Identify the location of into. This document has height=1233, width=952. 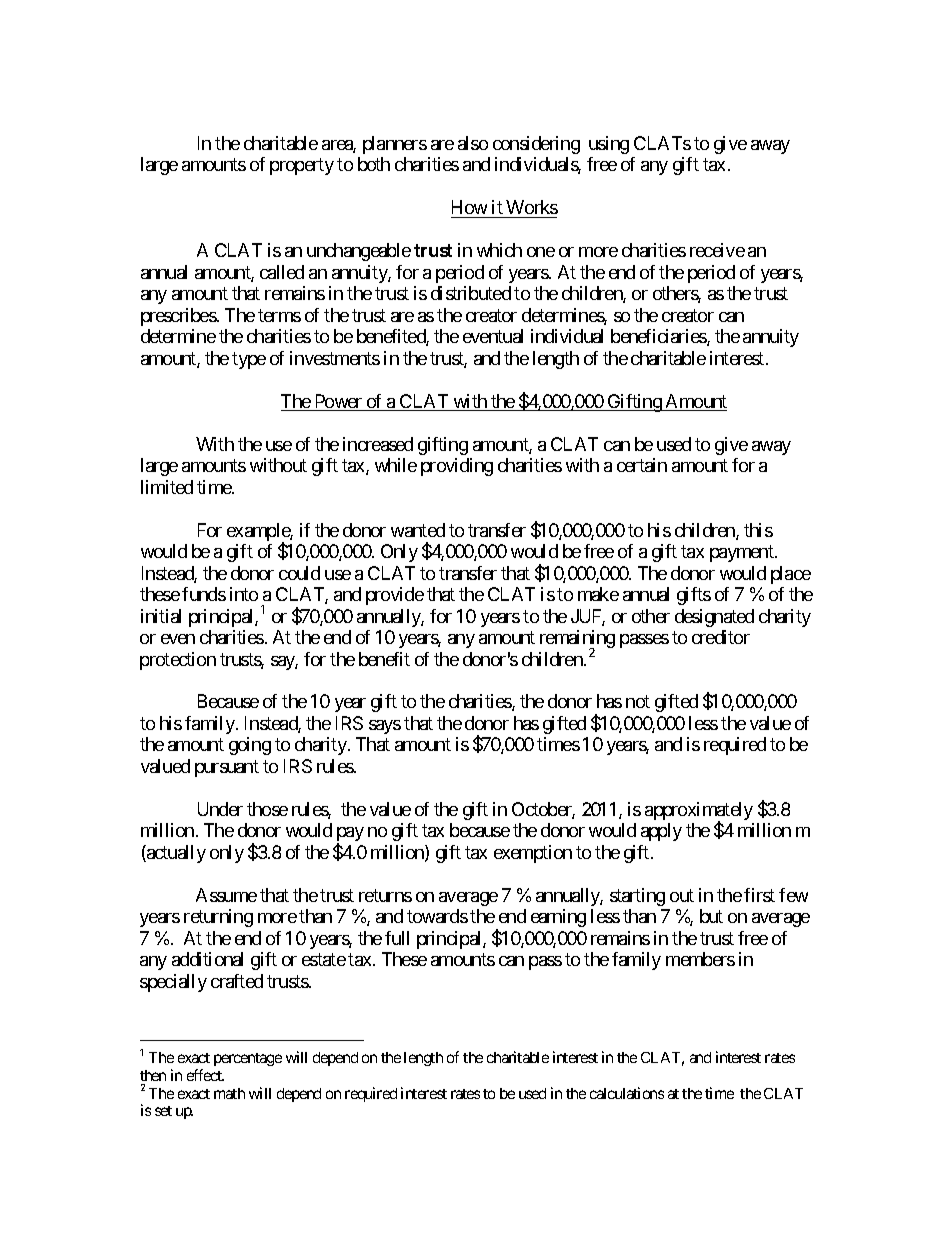
(244, 594).
